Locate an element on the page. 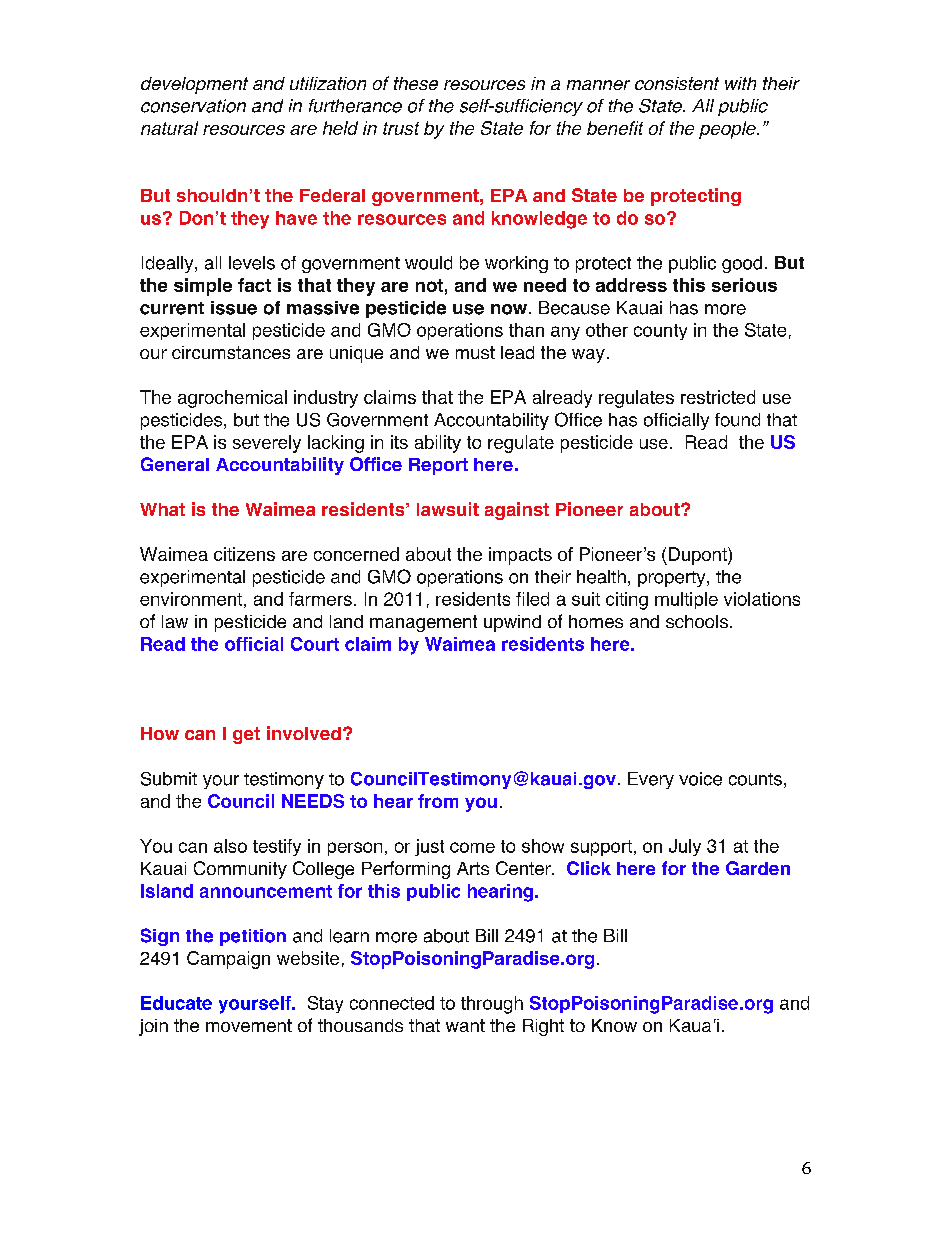 Image resolution: width=952 pixels, height=1233 pixels. want is located at coordinates (465, 1025).
